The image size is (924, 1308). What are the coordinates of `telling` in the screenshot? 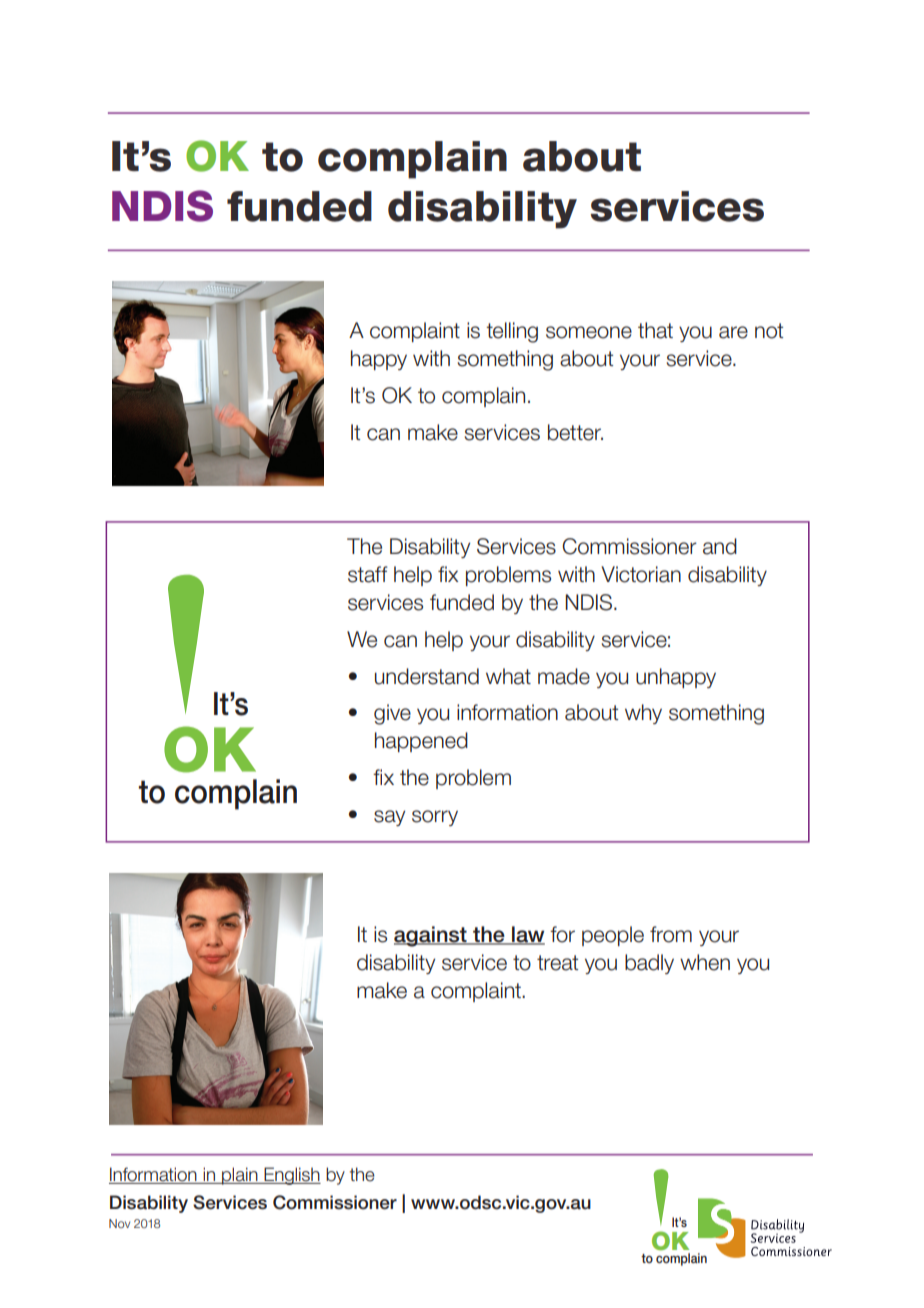 It's located at (512, 332).
